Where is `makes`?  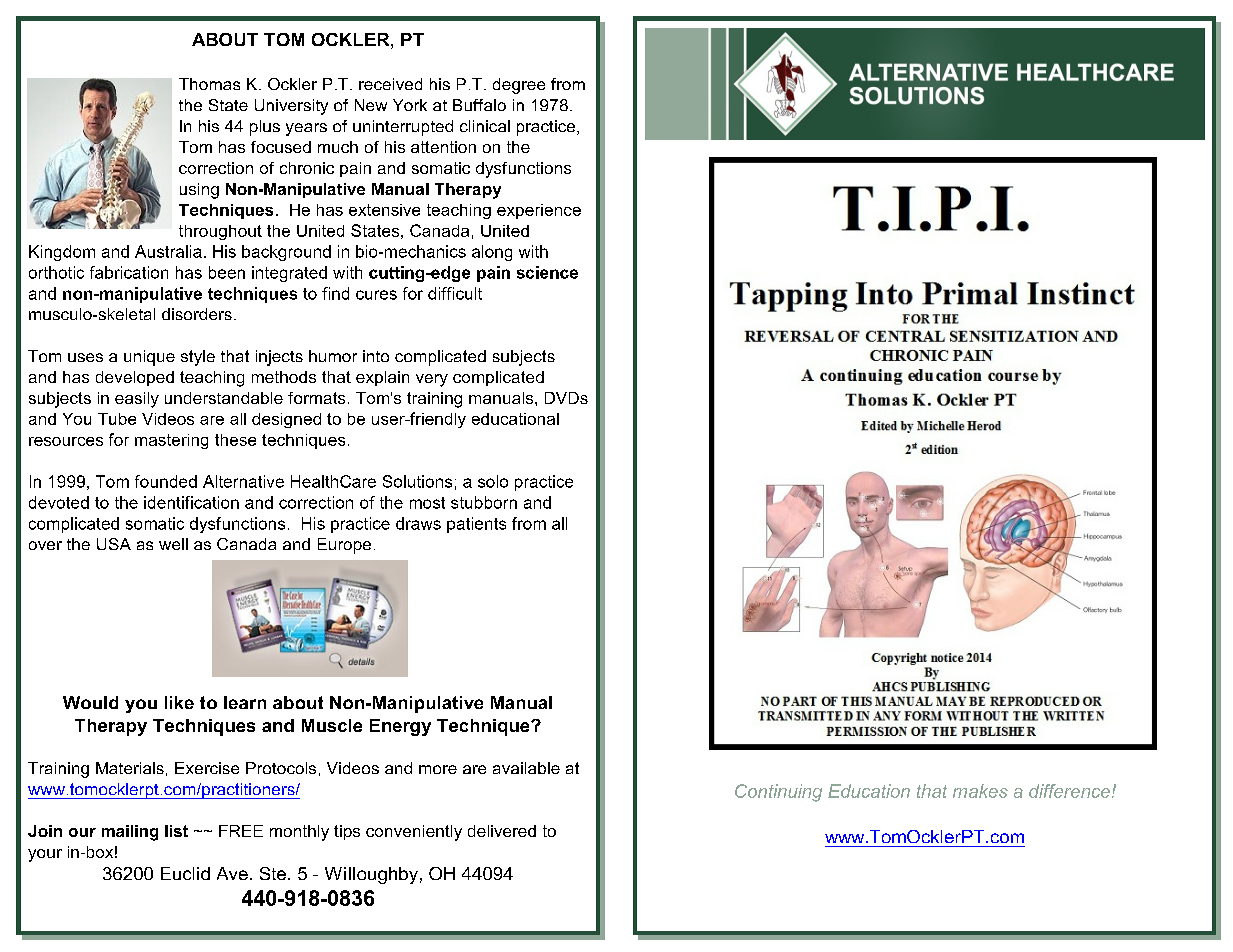
makes is located at coordinates (980, 791).
